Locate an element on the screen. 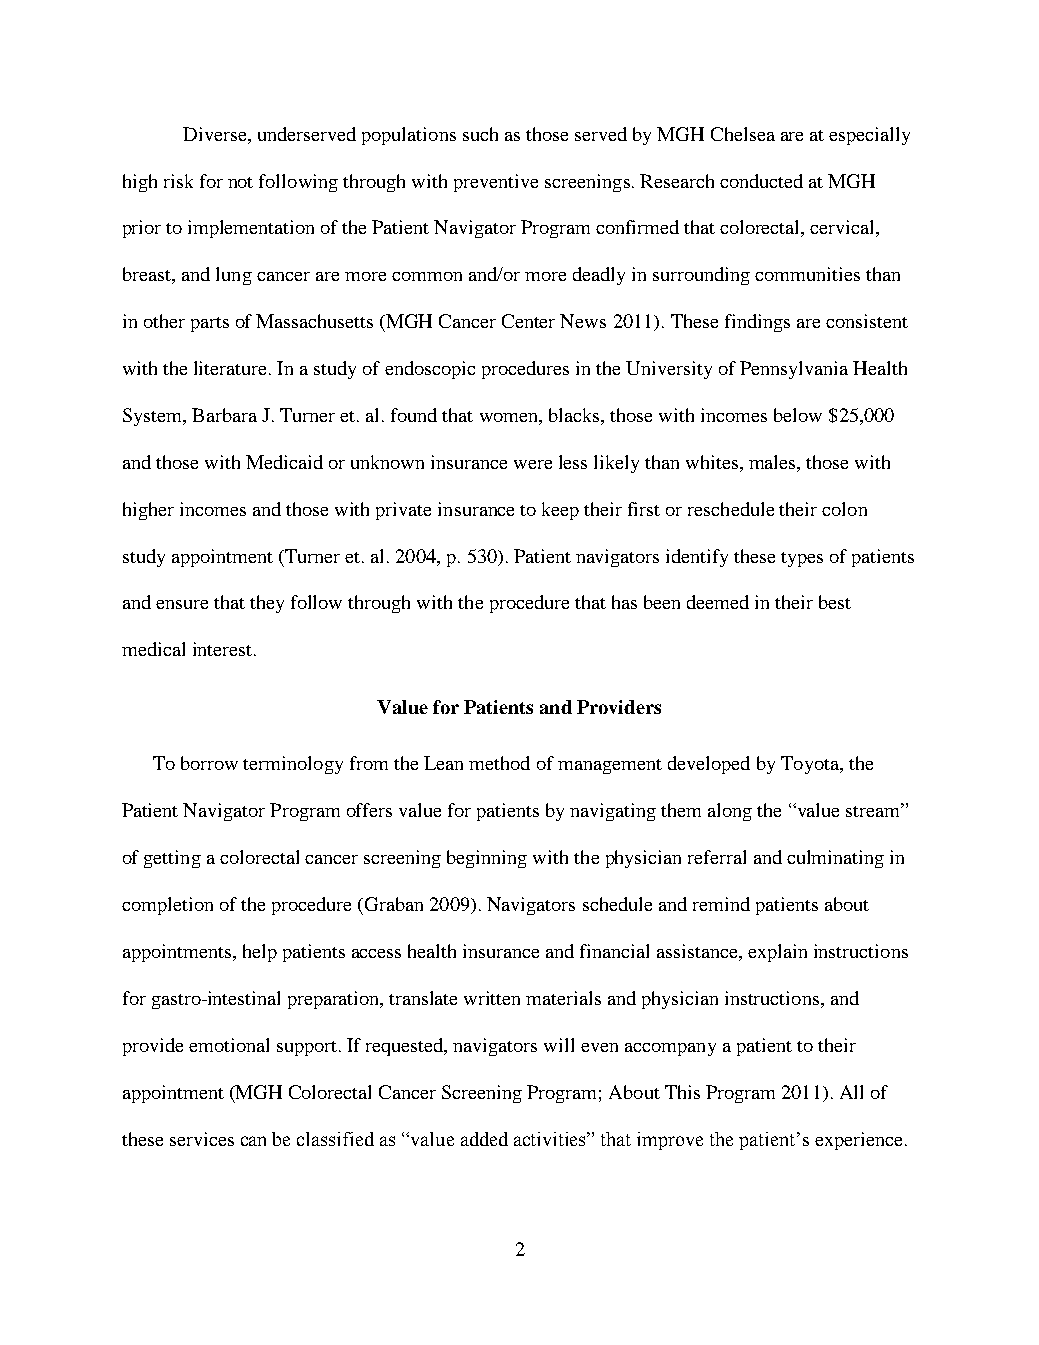 This screenshot has width=1039, height=1345. services is located at coordinates (202, 1139).
